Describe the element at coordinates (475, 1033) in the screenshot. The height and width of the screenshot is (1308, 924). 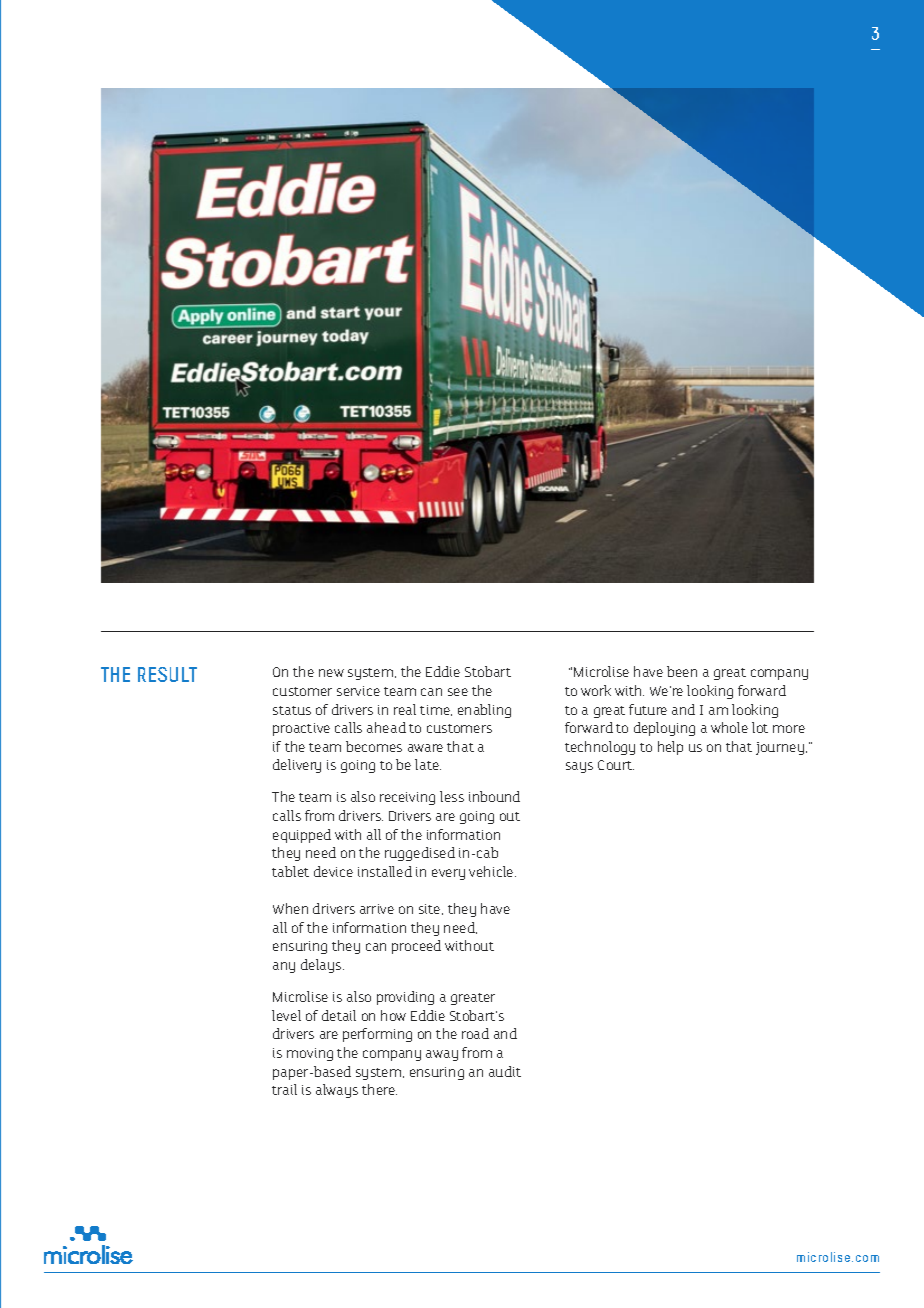
I see `road` at that location.
